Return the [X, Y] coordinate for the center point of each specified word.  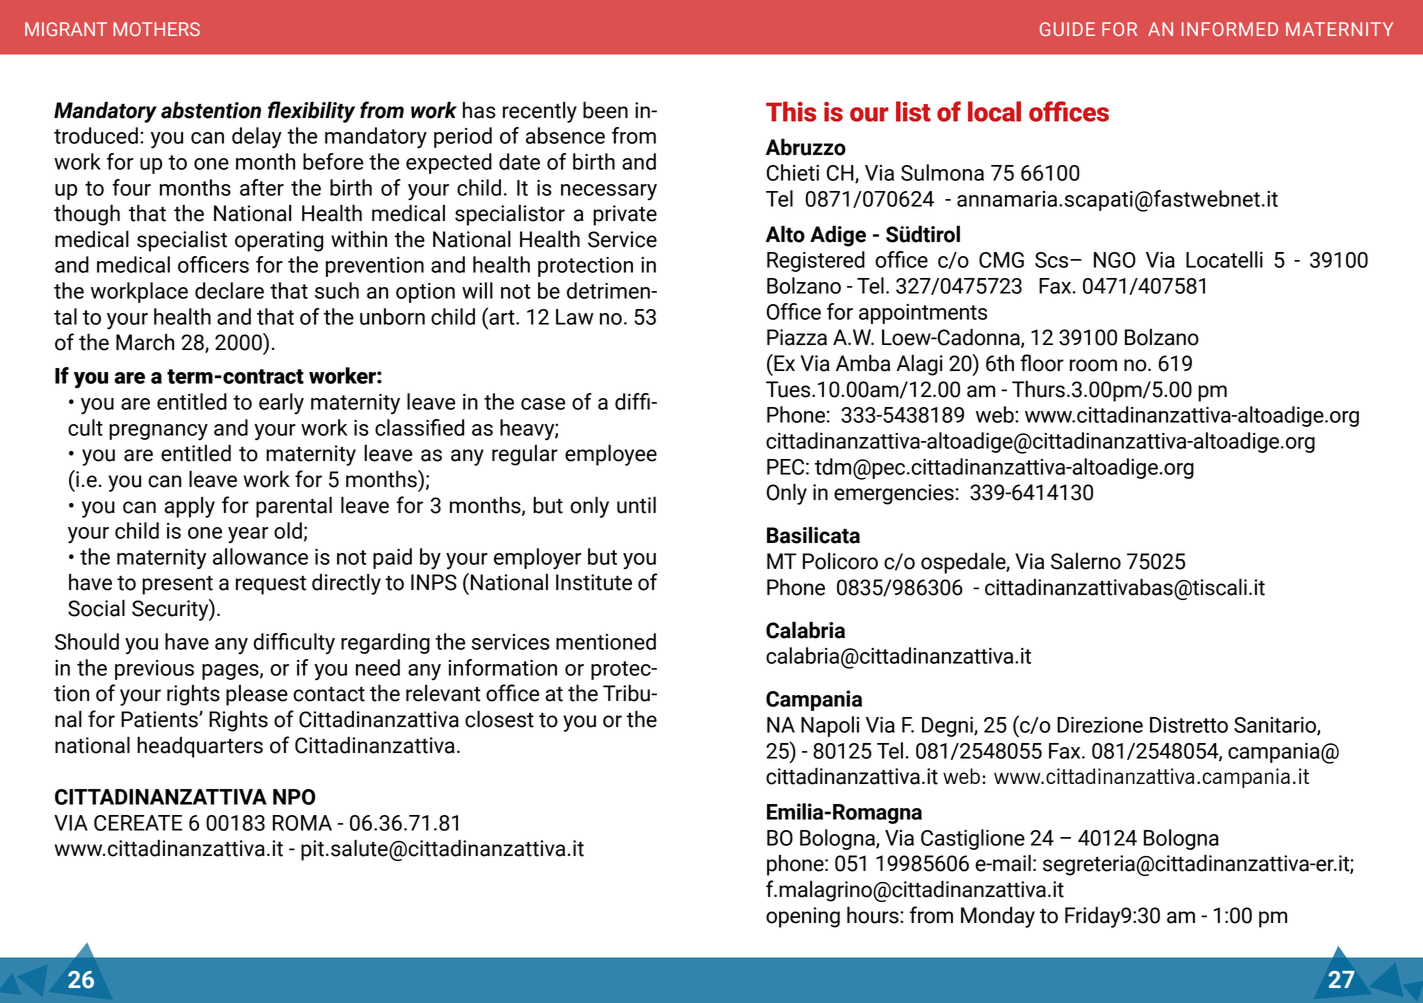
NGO [1115, 260]
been [605, 110]
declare [229, 290]
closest [499, 719]
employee [611, 455]
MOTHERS [156, 29]
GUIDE [1067, 29]
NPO [294, 797]
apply [189, 507]
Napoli [830, 726]
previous [154, 670]
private [625, 215]
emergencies [894, 494]
